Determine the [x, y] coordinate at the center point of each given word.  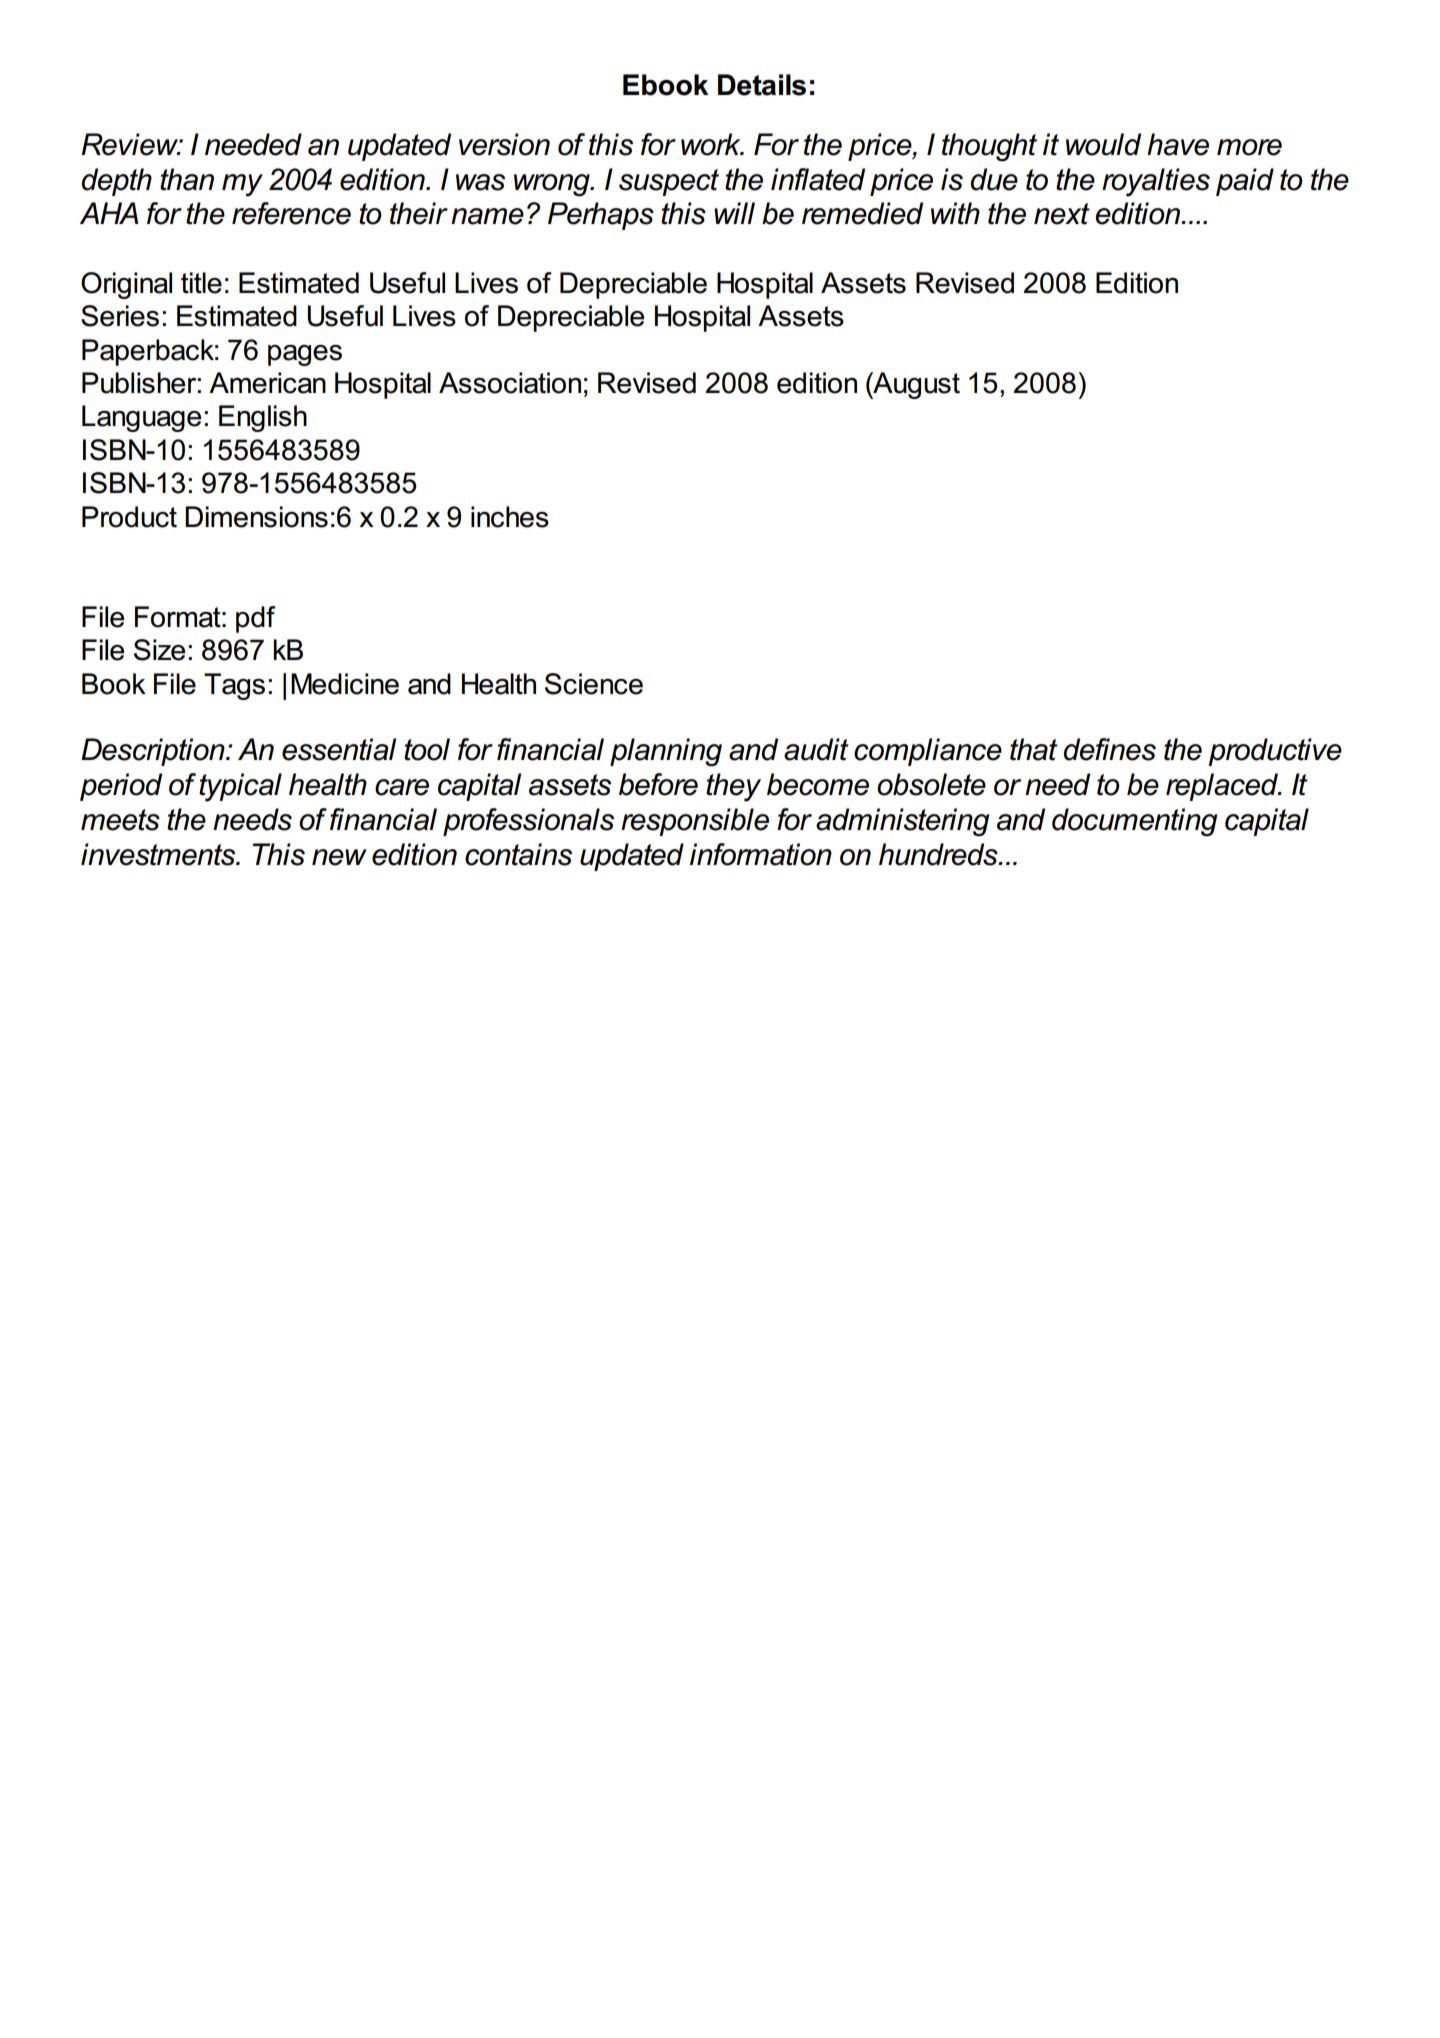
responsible [695, 822]
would [1103, 144]
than [187, 179]
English [263, 418]
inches [510, 517]
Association [510, 383]
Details [762, 85]
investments [159, 854]
